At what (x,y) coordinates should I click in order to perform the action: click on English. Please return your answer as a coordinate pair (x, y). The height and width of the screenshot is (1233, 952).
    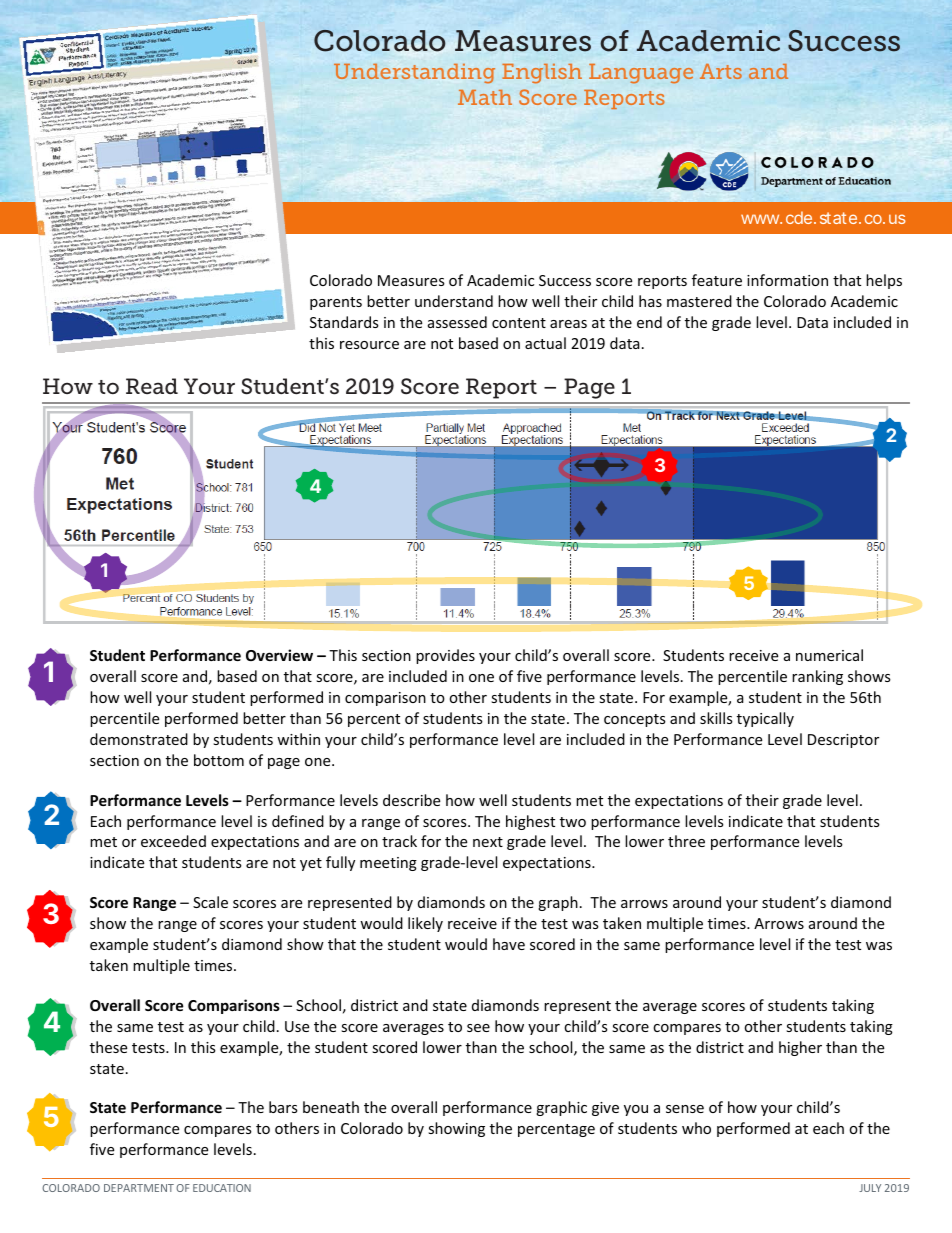
    Looking at the image, I should click on (542, 74).
